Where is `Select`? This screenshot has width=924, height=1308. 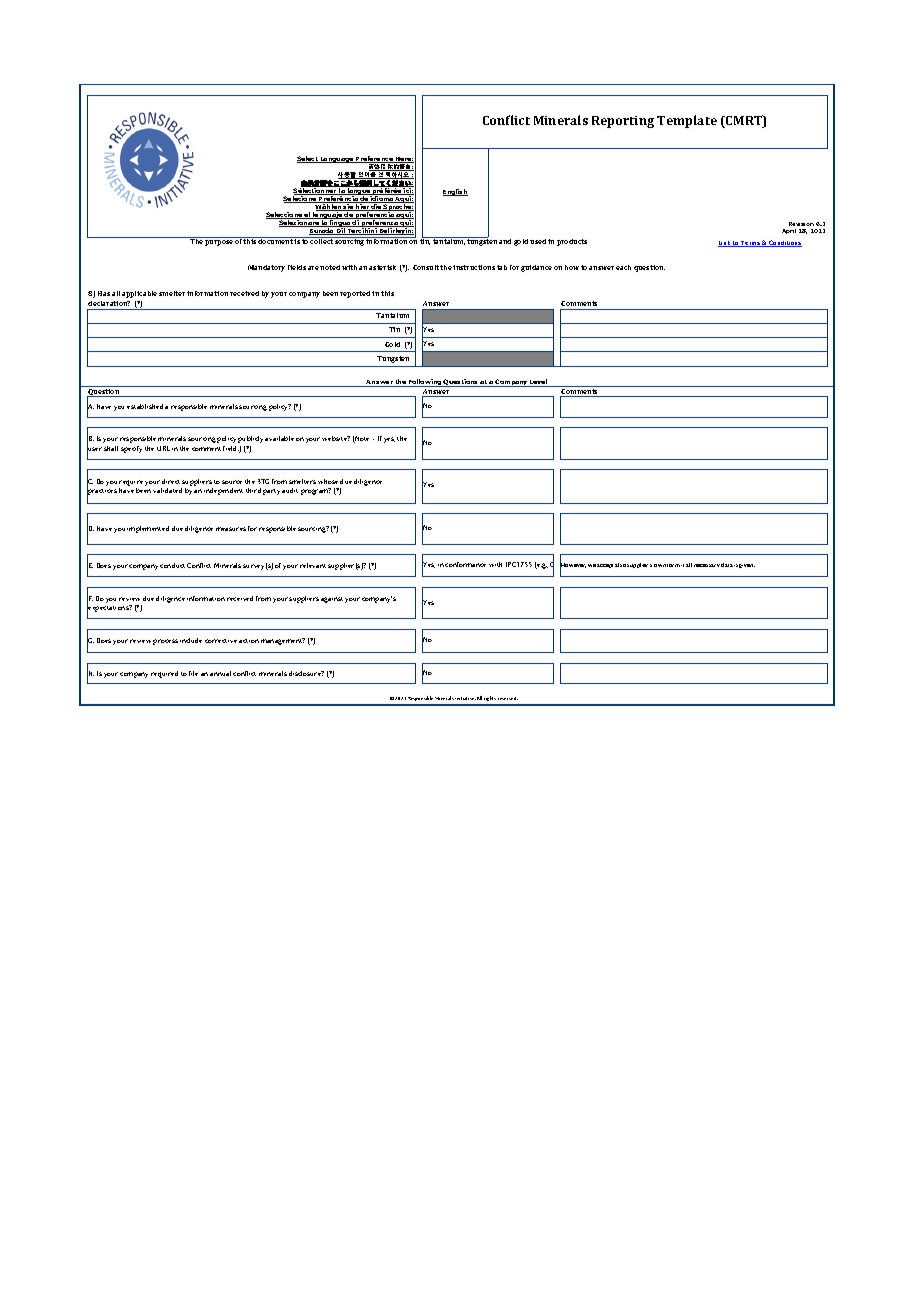
Select is located at coordinates (308, 159).
